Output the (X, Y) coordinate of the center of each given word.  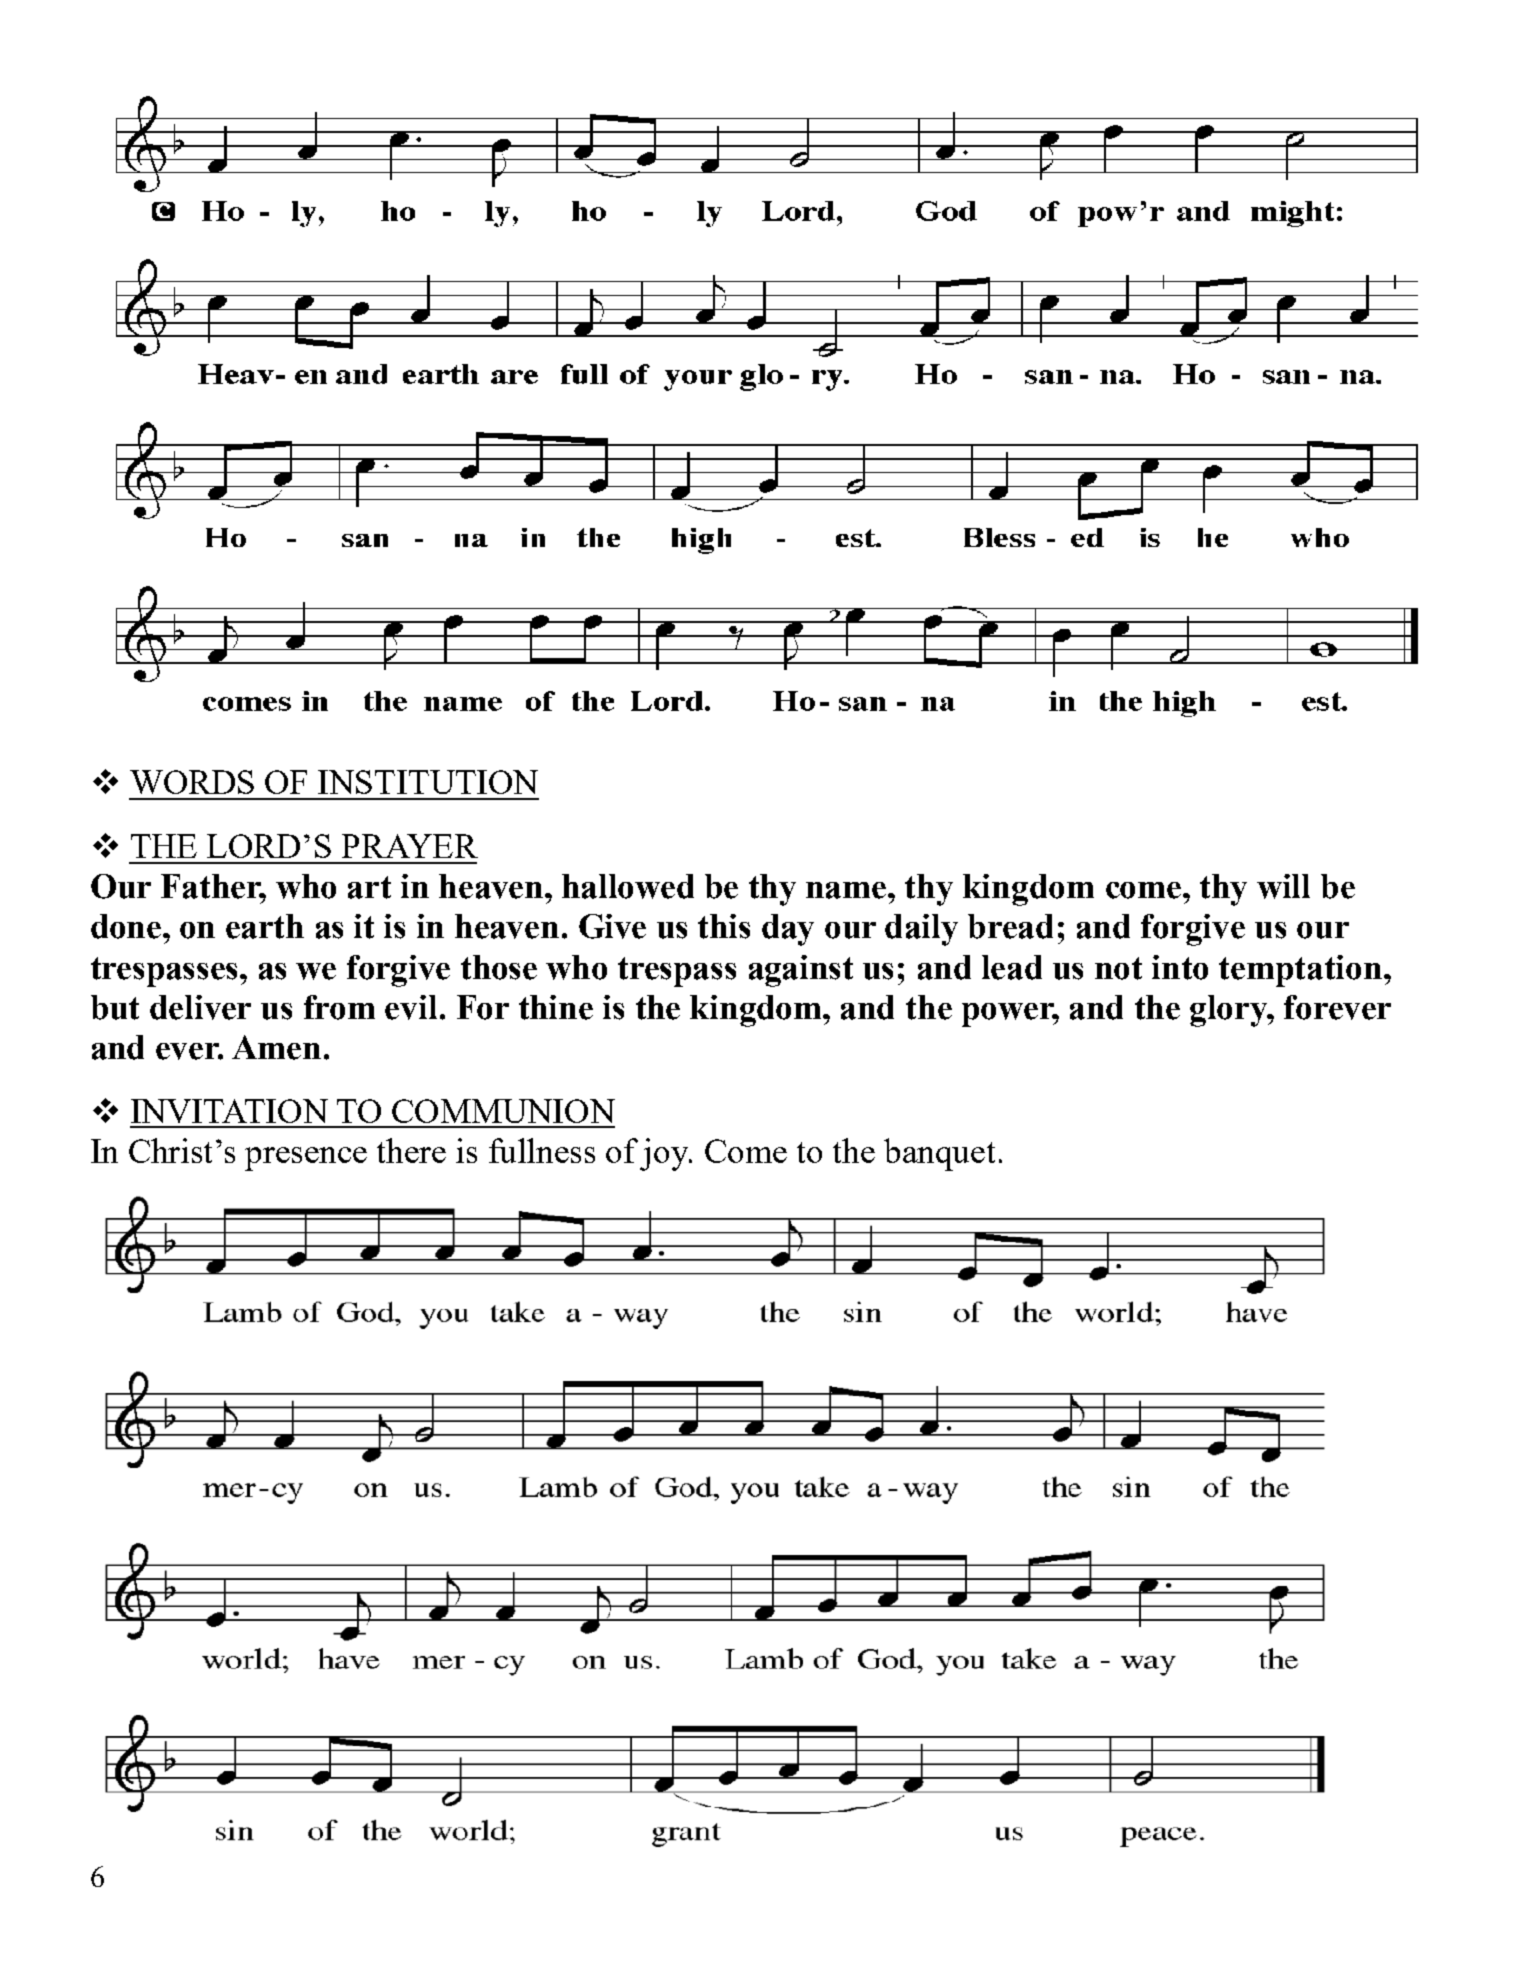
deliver (200, 1007)
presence (306, 1159)
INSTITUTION (428, 782)
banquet (939, 1154)
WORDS (192, 782)
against (801, 971)
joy (665, 1154)
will (1283, 886)
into (1180, 967)
